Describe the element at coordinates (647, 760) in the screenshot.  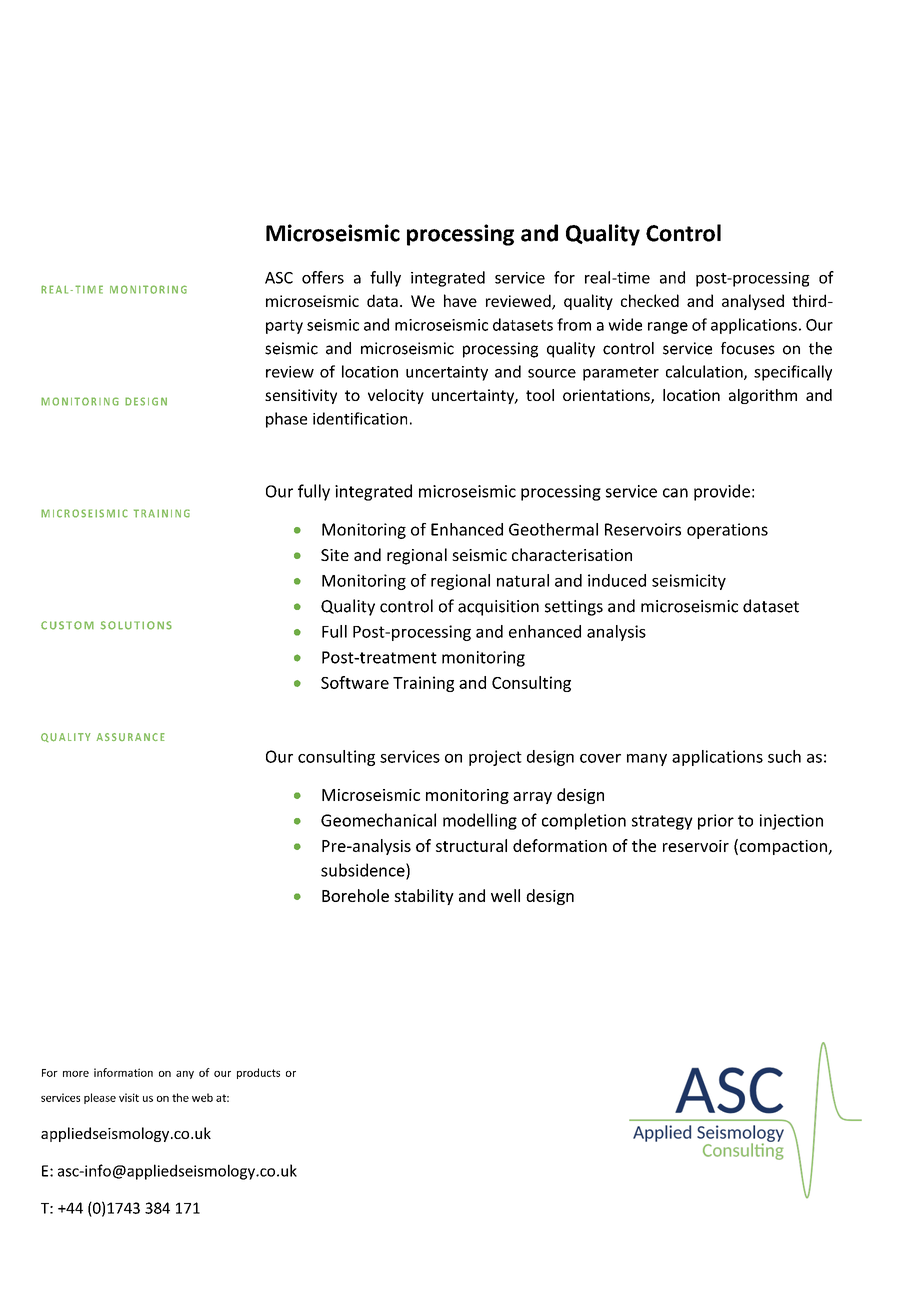
I see `many` at that location.
